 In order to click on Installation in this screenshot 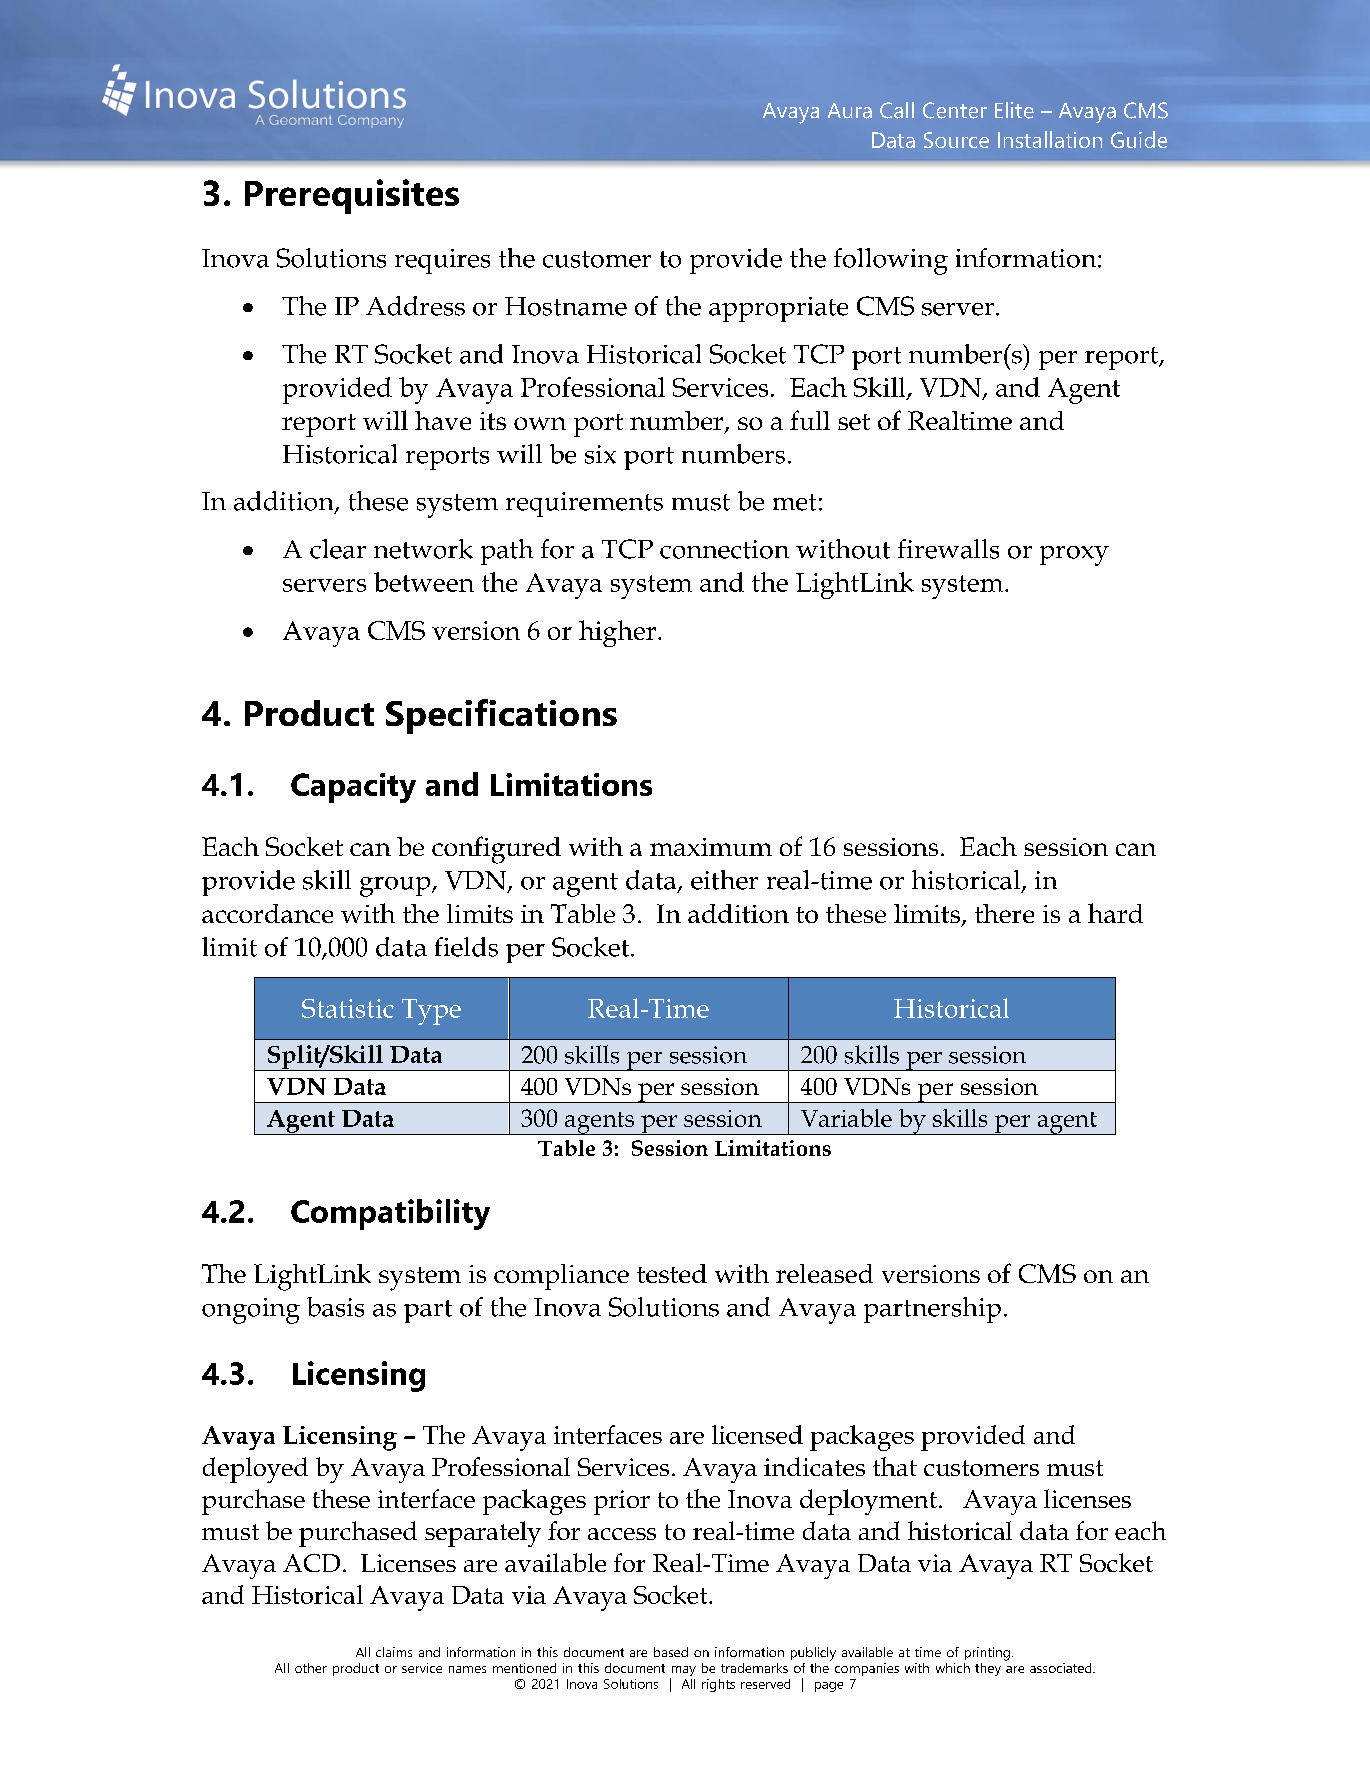, I will do `click(1050, 139)`.
